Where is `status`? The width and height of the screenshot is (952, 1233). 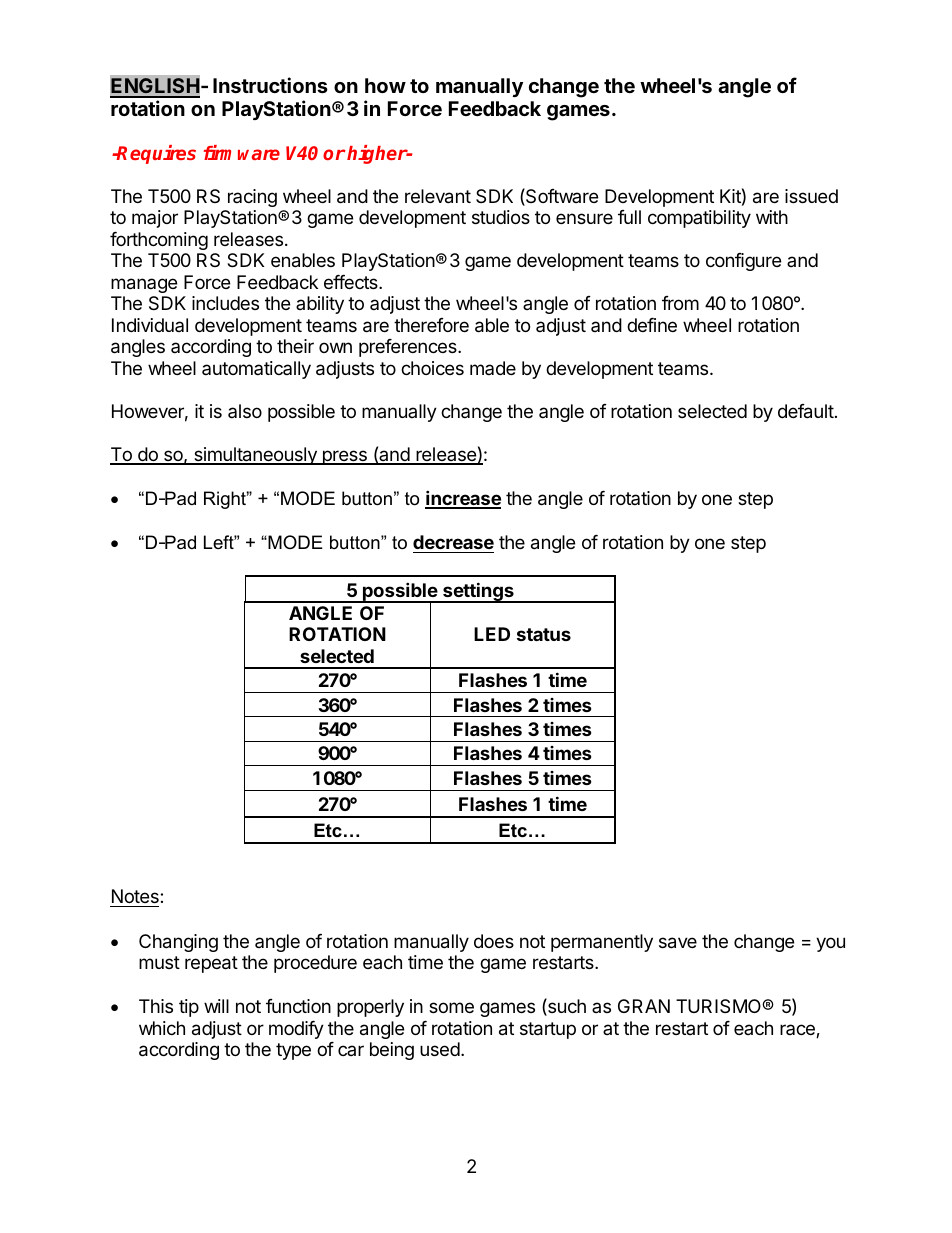
status is located at coordinates (544, 634).
